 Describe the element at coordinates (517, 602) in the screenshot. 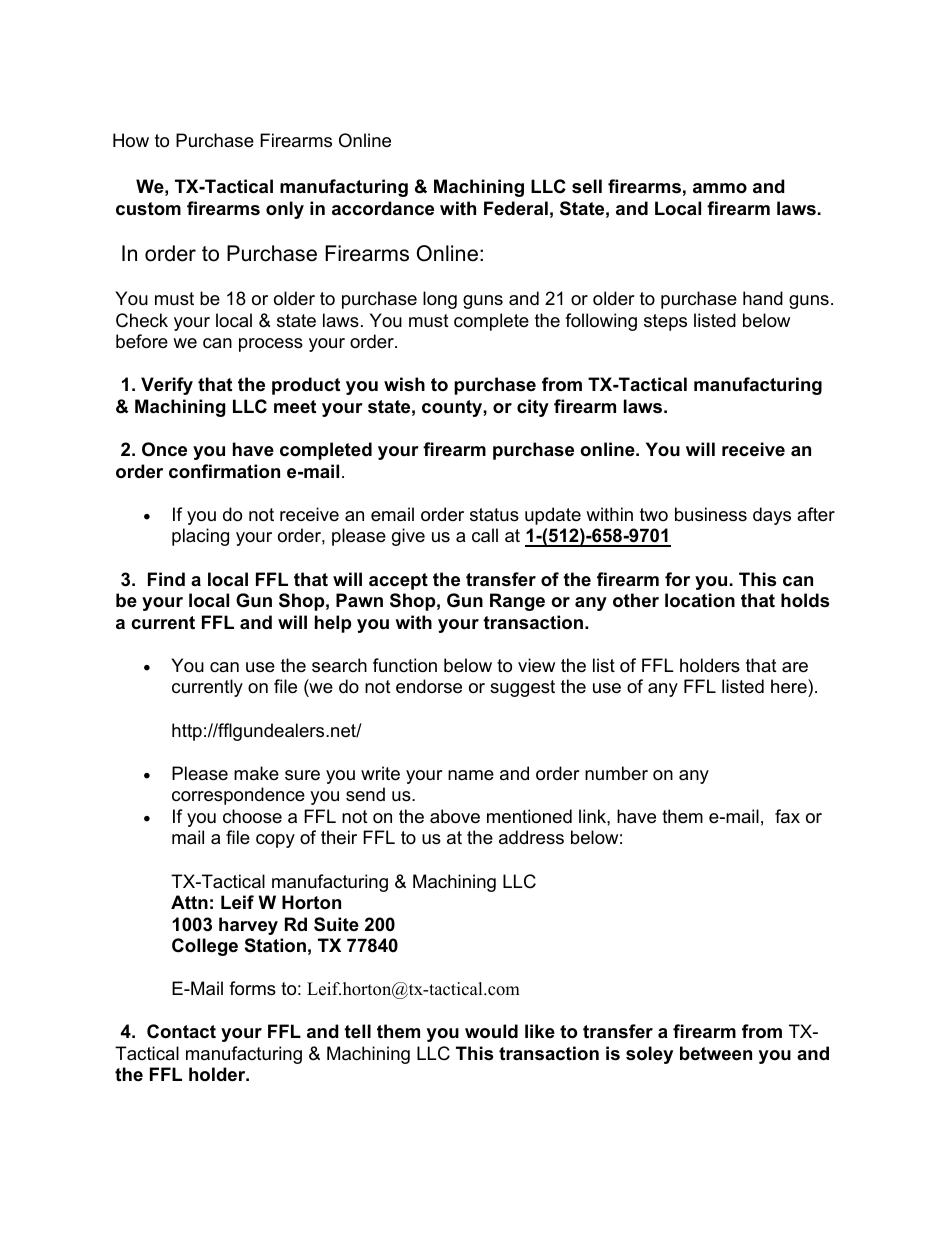

I see `Range` at that location.
